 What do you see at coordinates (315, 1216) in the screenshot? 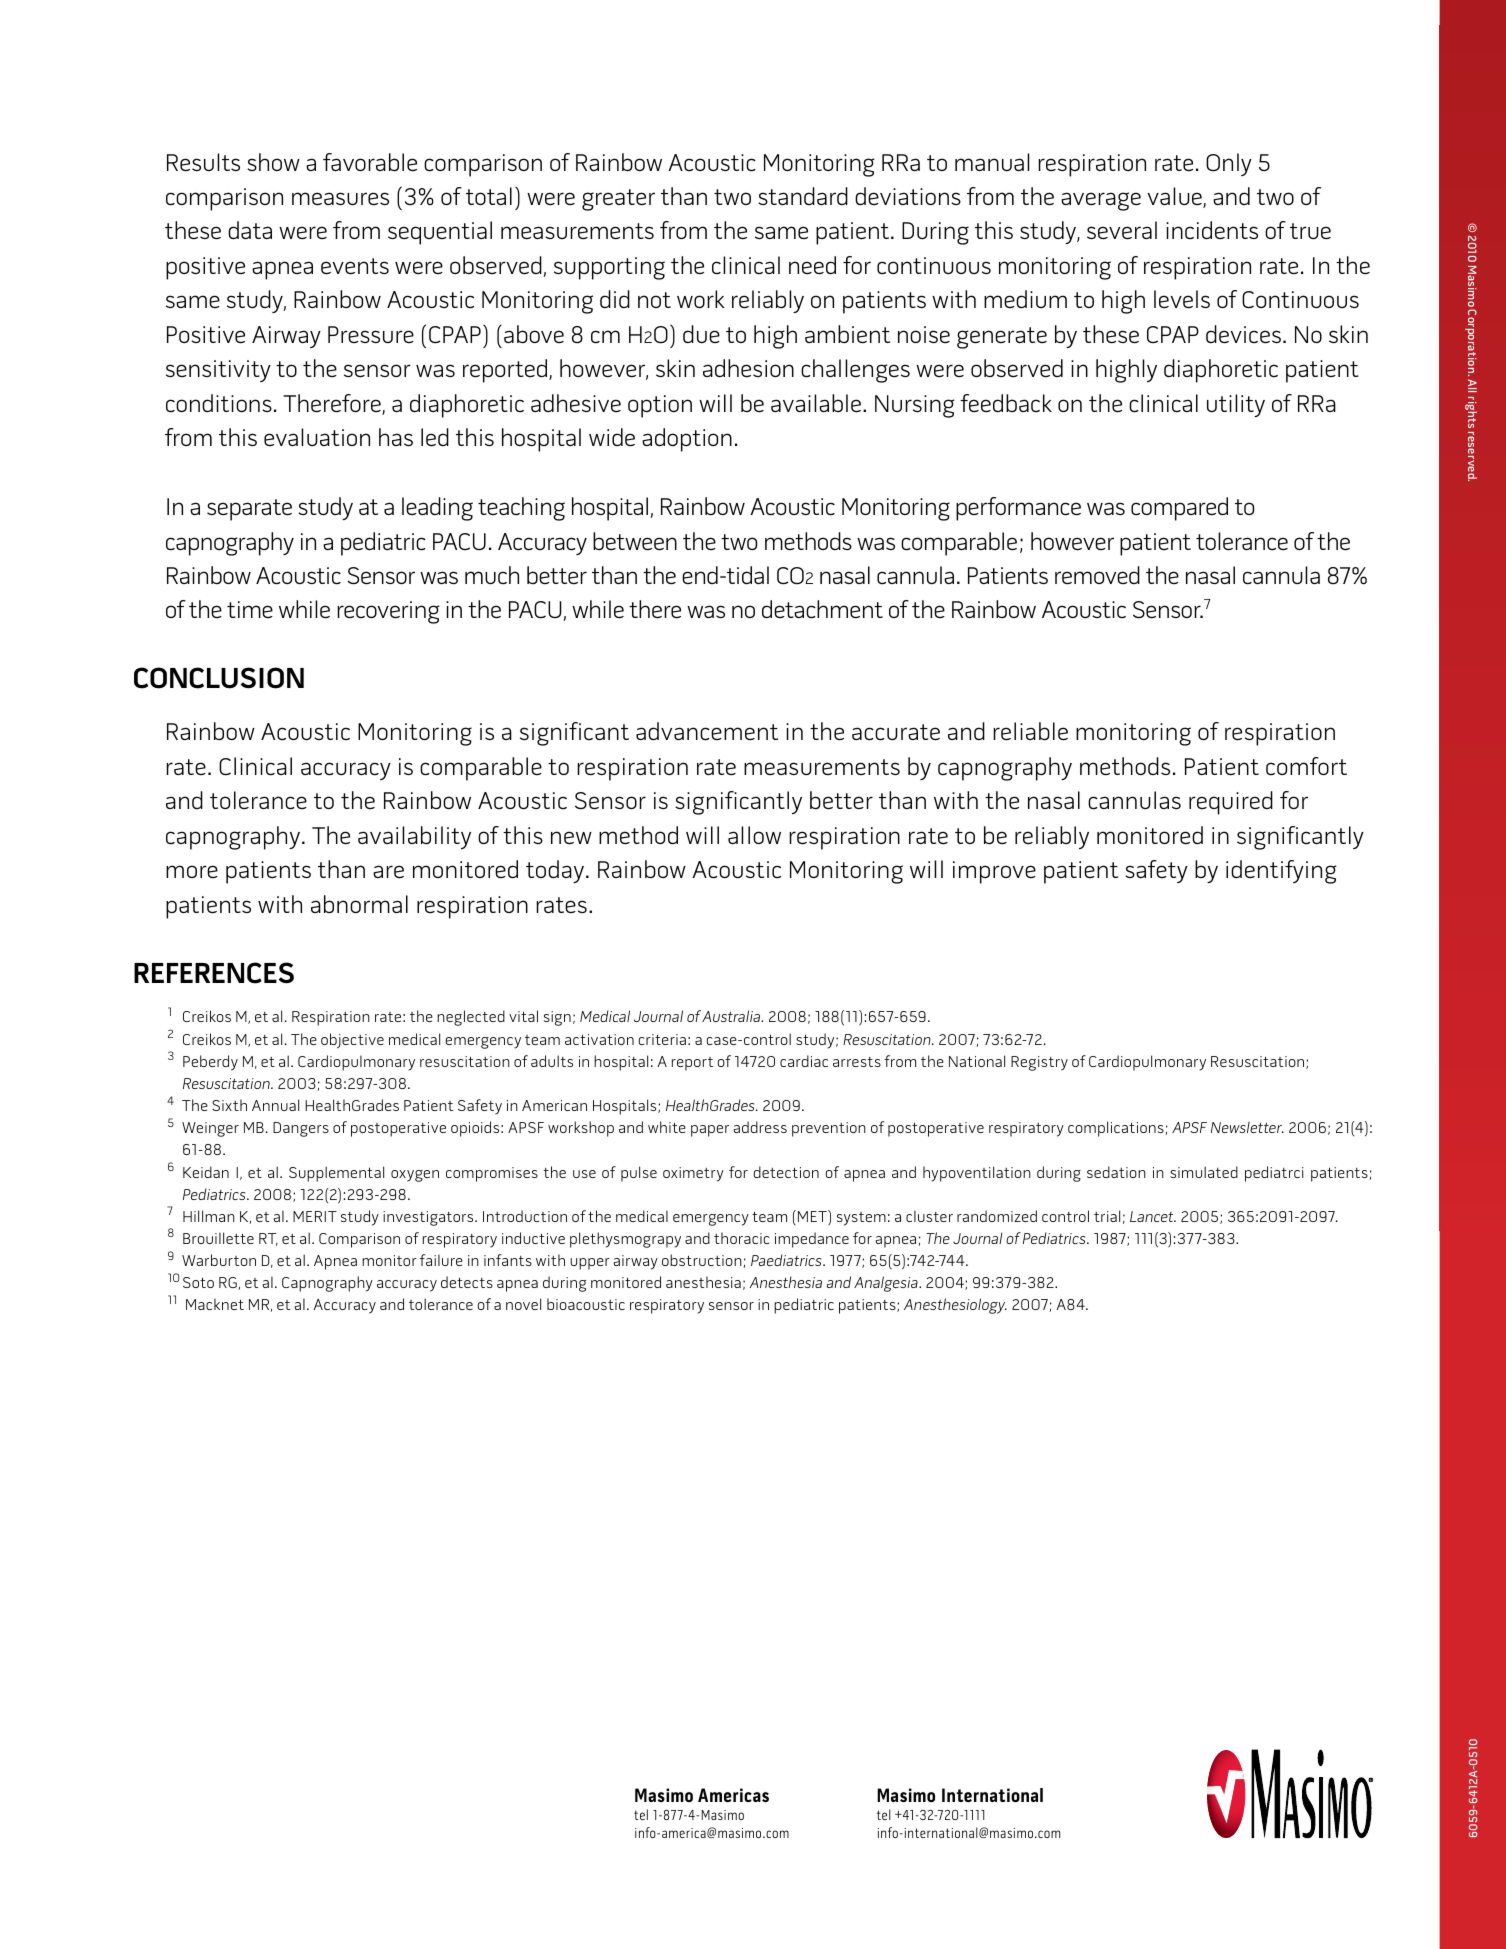
I see `MERIT` at bounding box center [315, 1216].
